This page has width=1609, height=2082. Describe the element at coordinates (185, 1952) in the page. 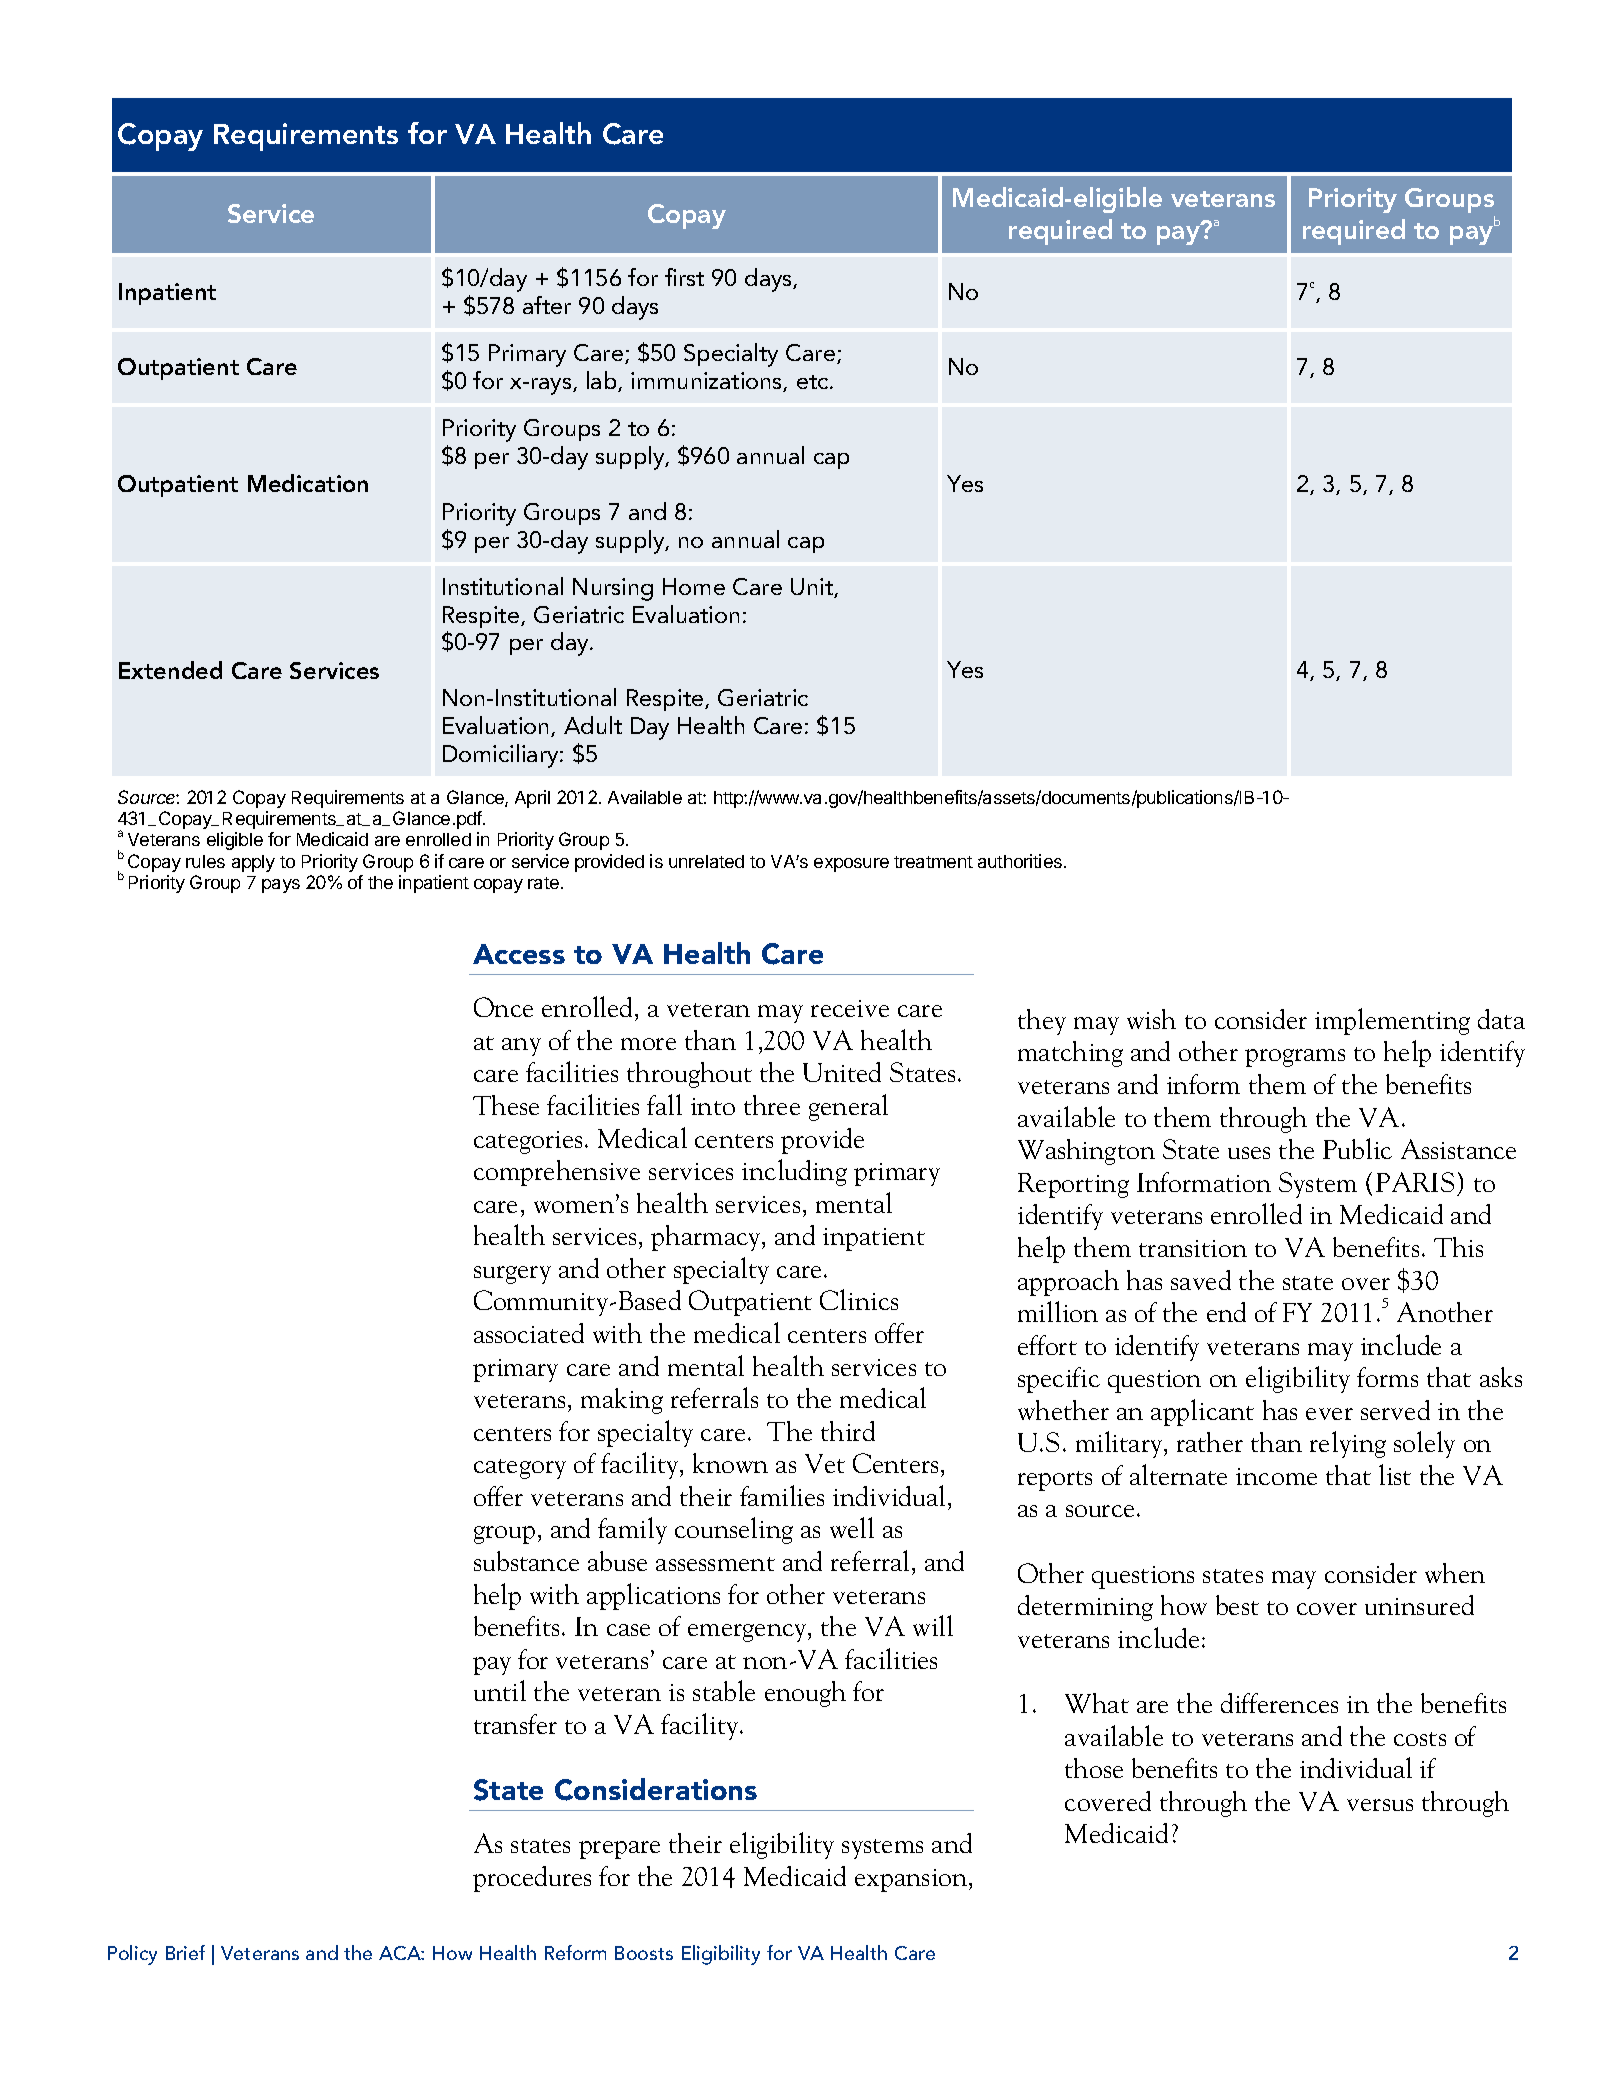

I see `Brief` at that location.
